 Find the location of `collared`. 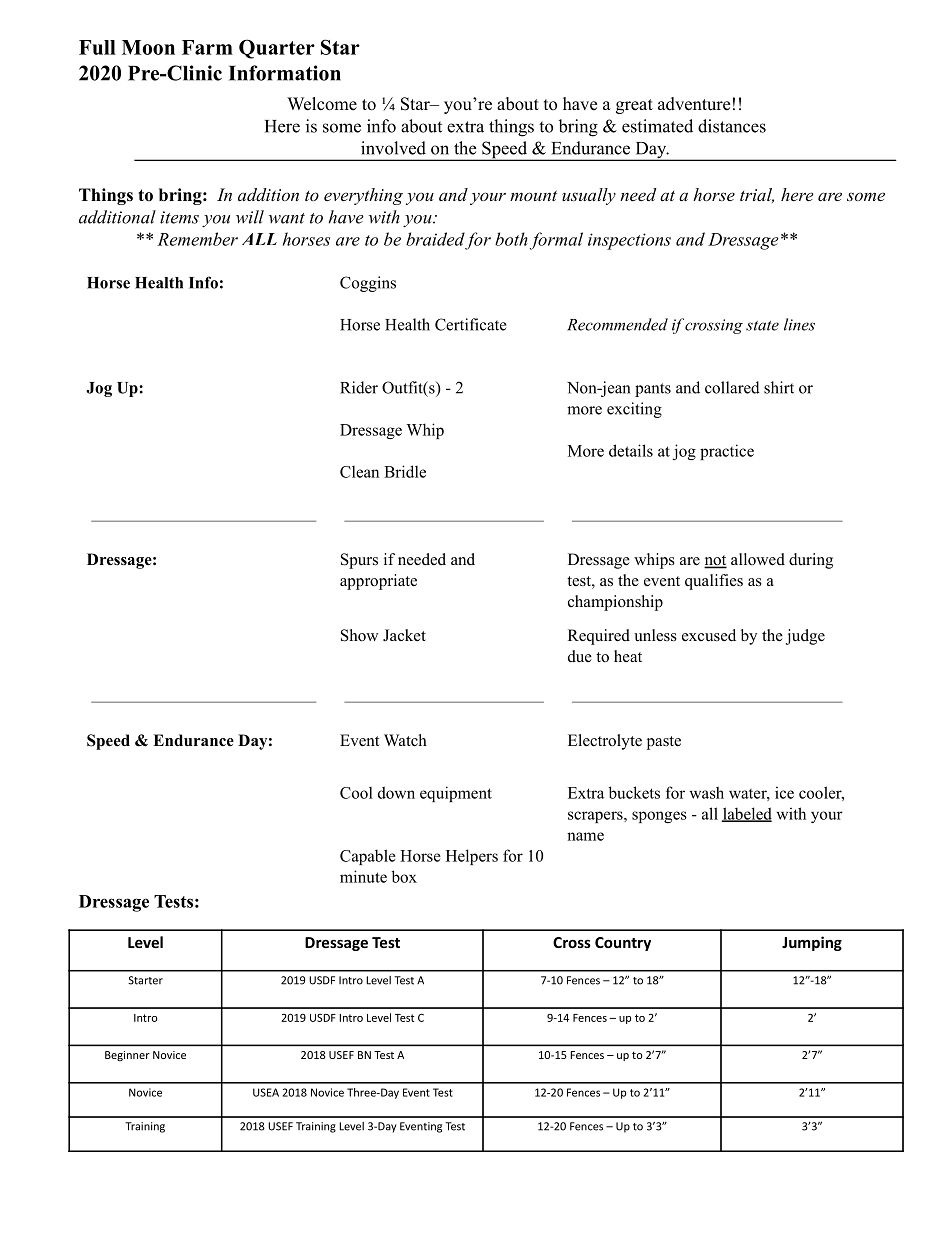

collared is located at coordinates (732, 387).
